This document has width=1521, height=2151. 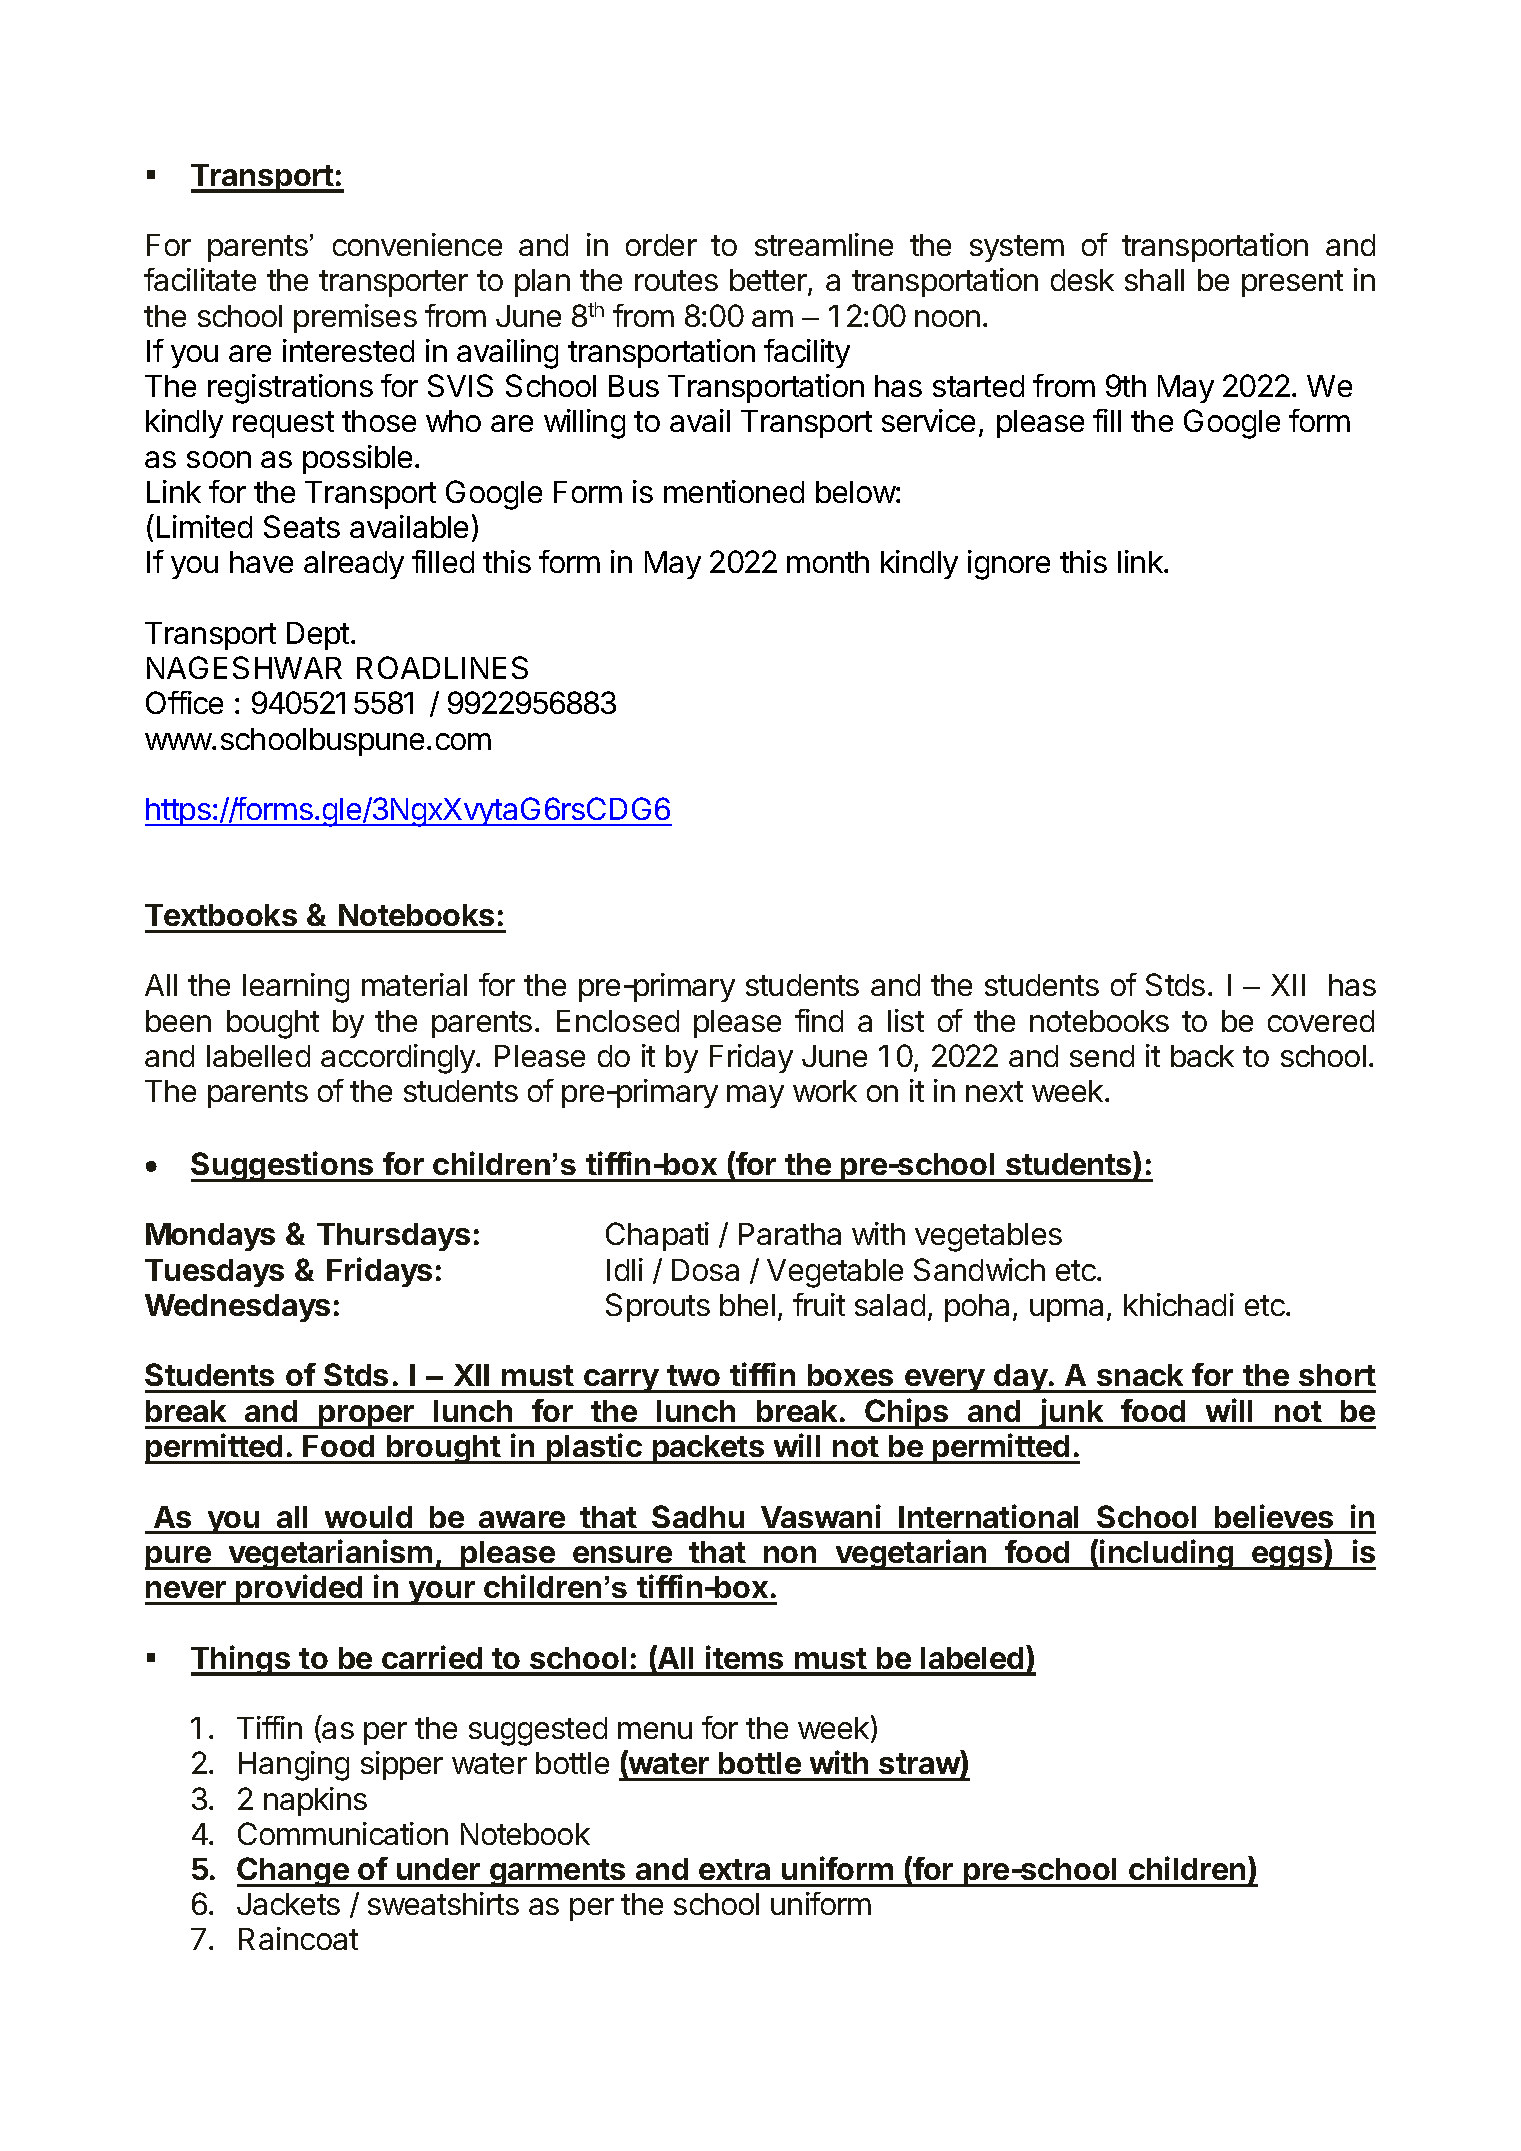 I want to click on extra, so click(x=734, y=1869).
